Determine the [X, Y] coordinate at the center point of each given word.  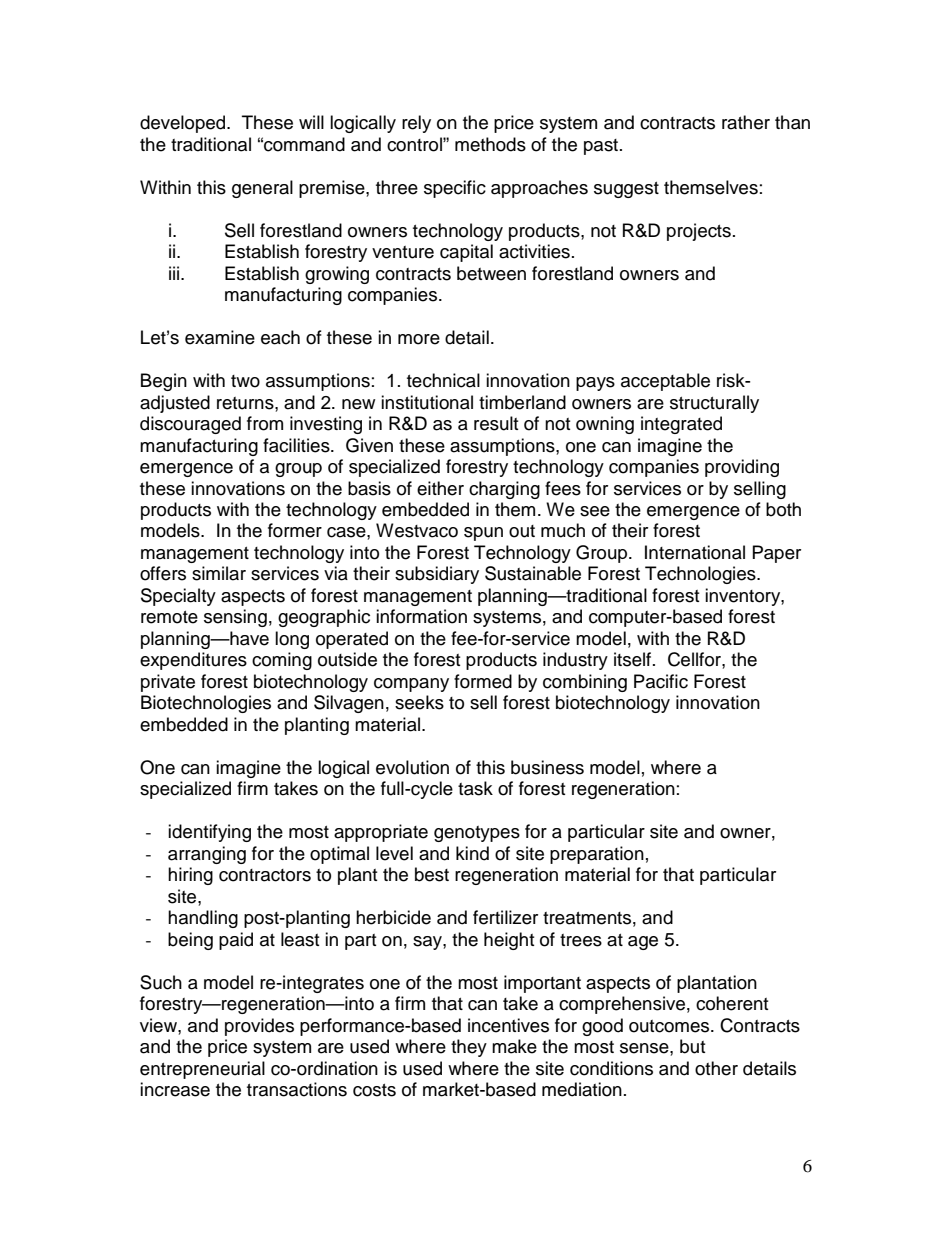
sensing [235, 618]
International [695, 552]
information [421, 616]
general [262, 189]
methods [490, 144]
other [716, 1068]
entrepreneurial [202, 1070]
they [469, 1048]
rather [746, 122]
